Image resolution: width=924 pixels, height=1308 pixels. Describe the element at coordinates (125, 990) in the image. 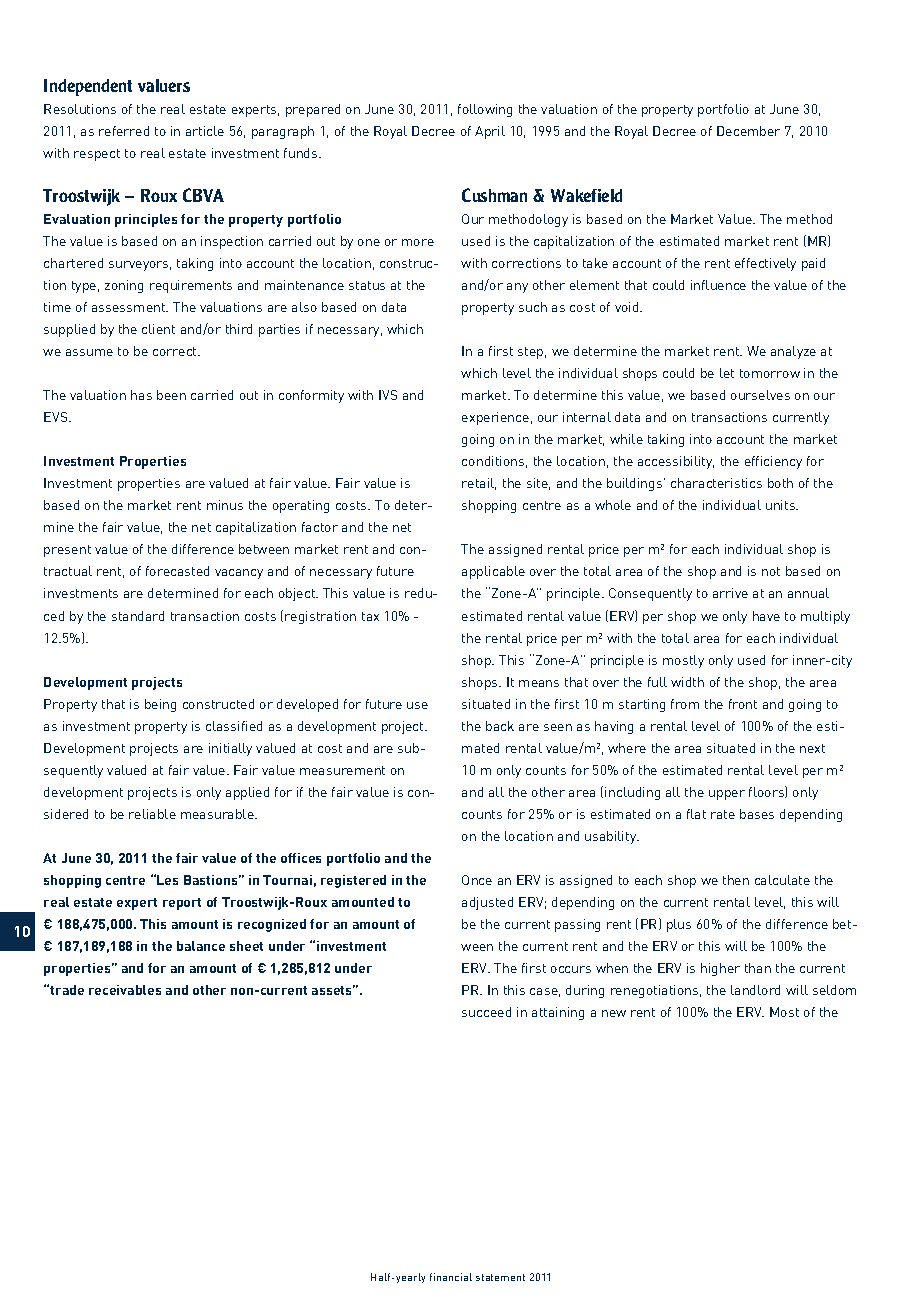

I see `receivables` at that location.
